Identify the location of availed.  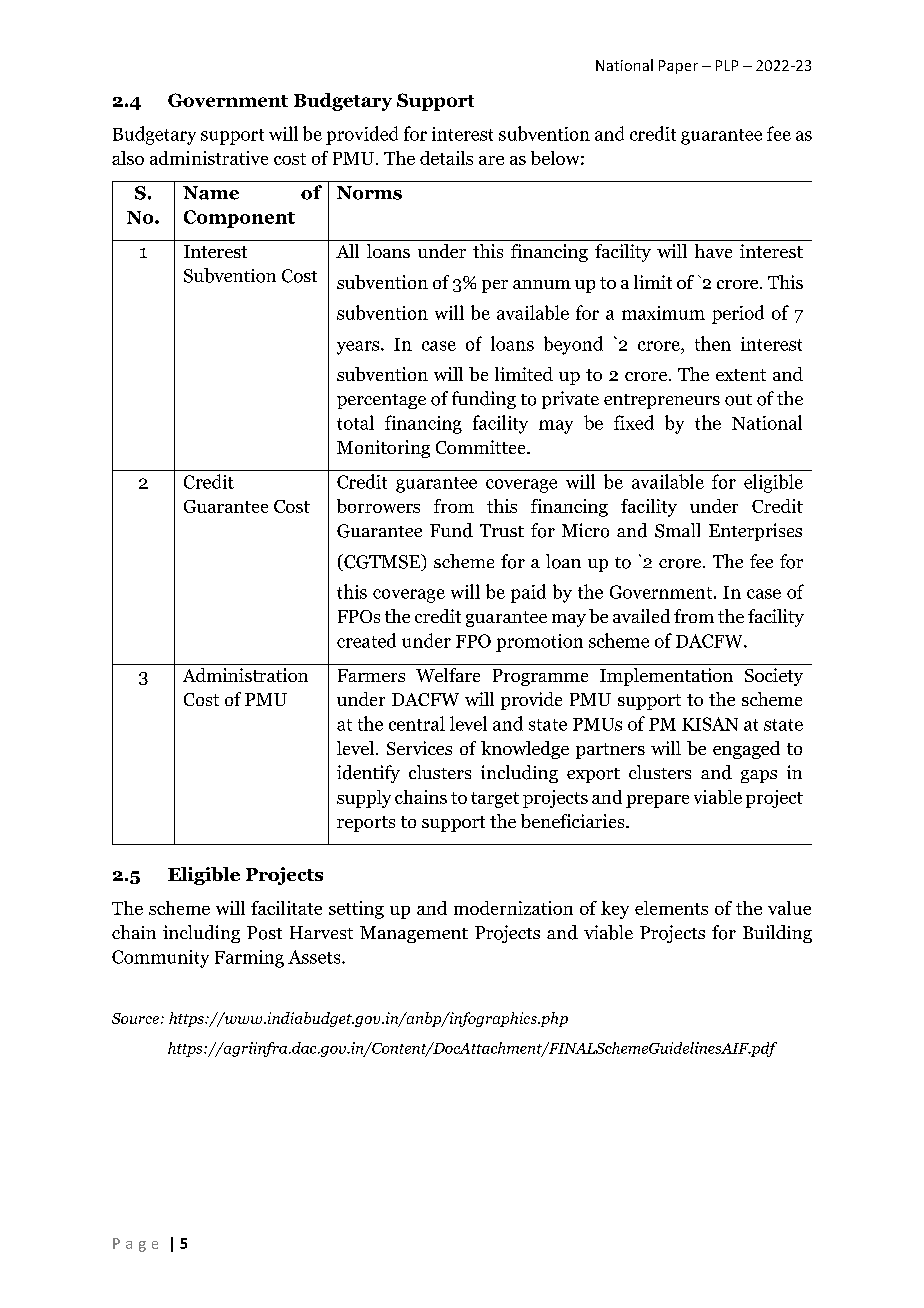
(641, 616).
